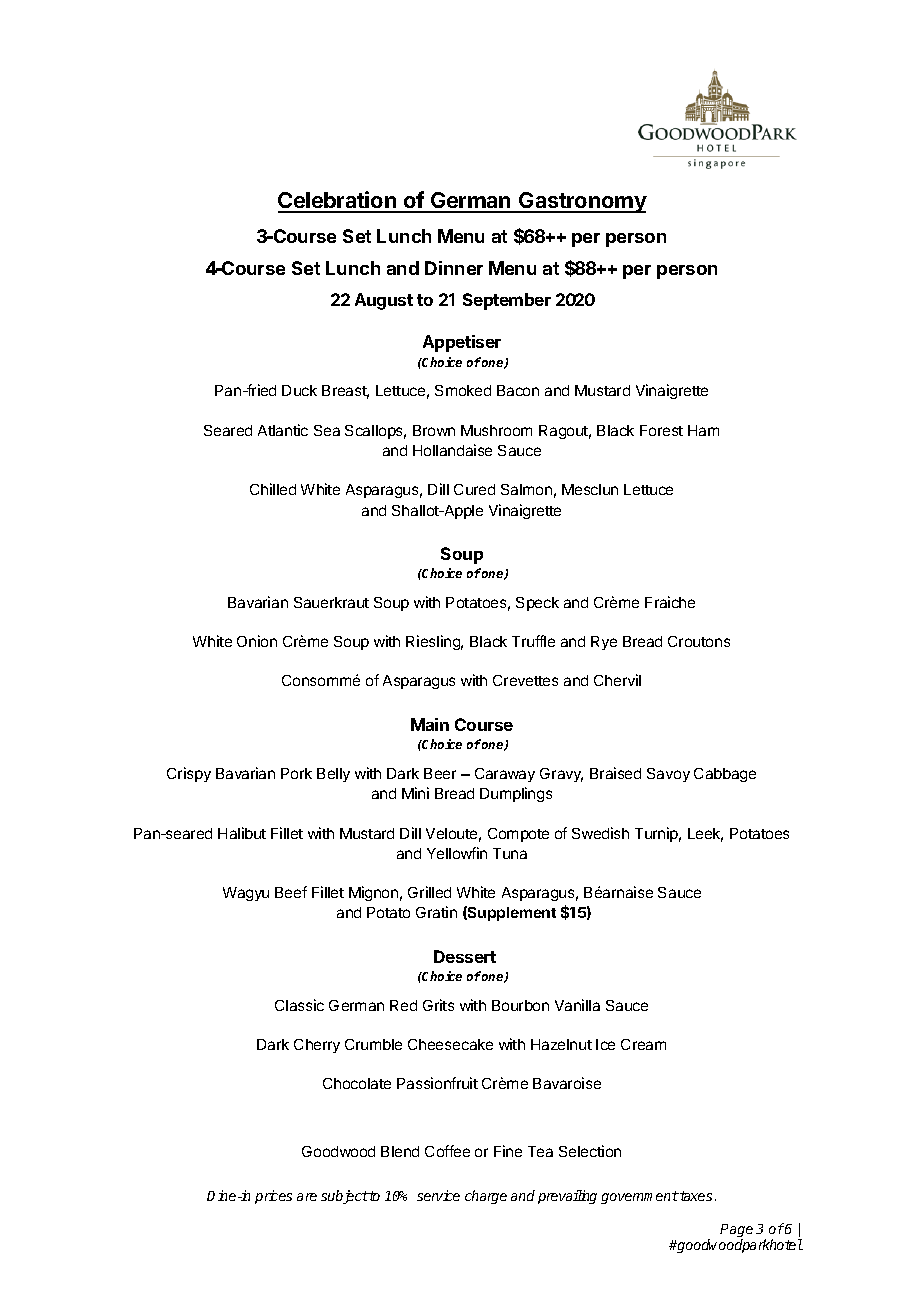  What do you see at coordinates (430, 724) in the document?
I see `Main` at bounding box center [430, 724].
